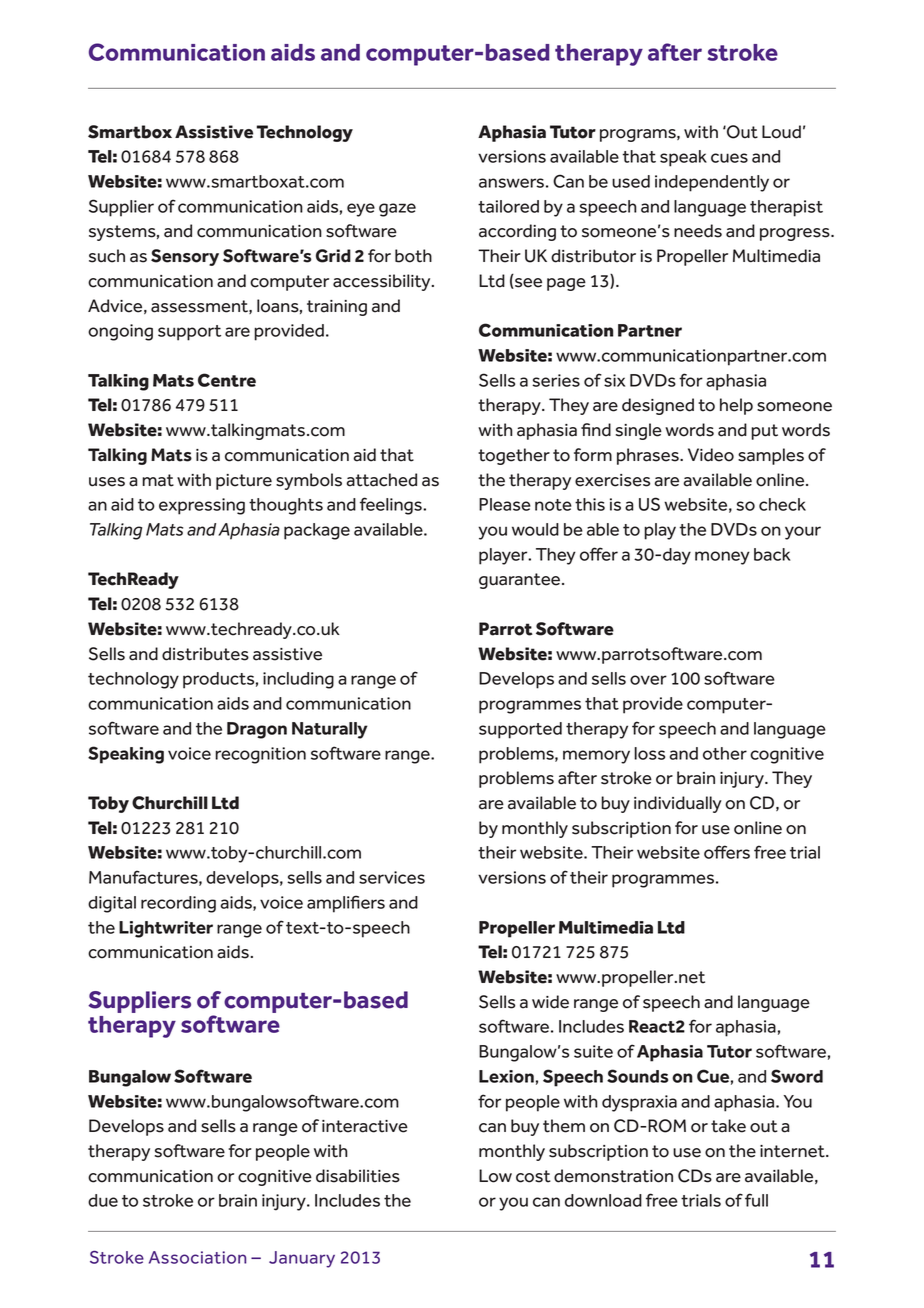  What do you see at coordinates (514, 456) in the screenshot?
I see `together` at bounding box center [514, 456].
